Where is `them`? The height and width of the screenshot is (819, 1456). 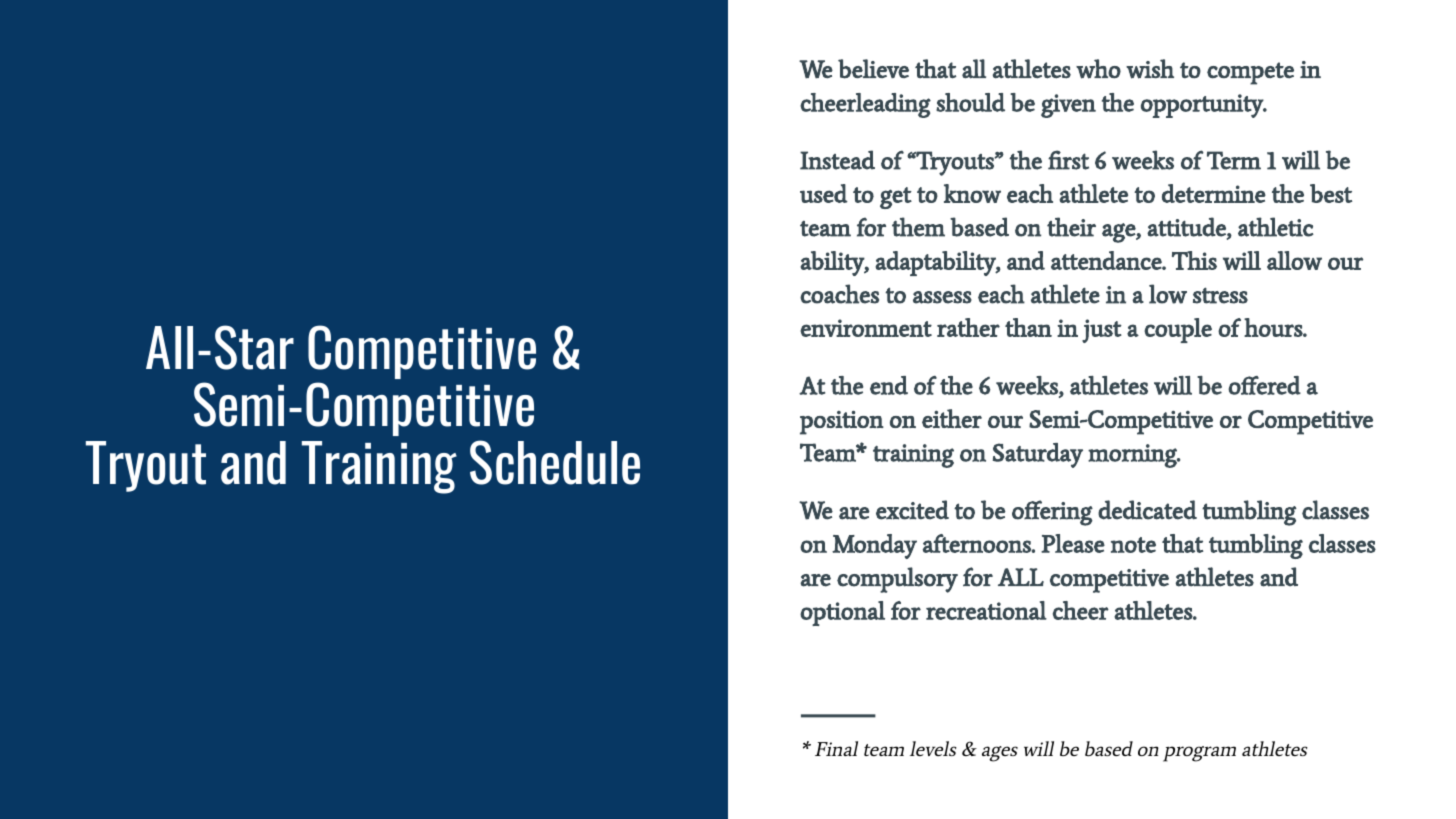 them is located at coordinates (918, 227).
